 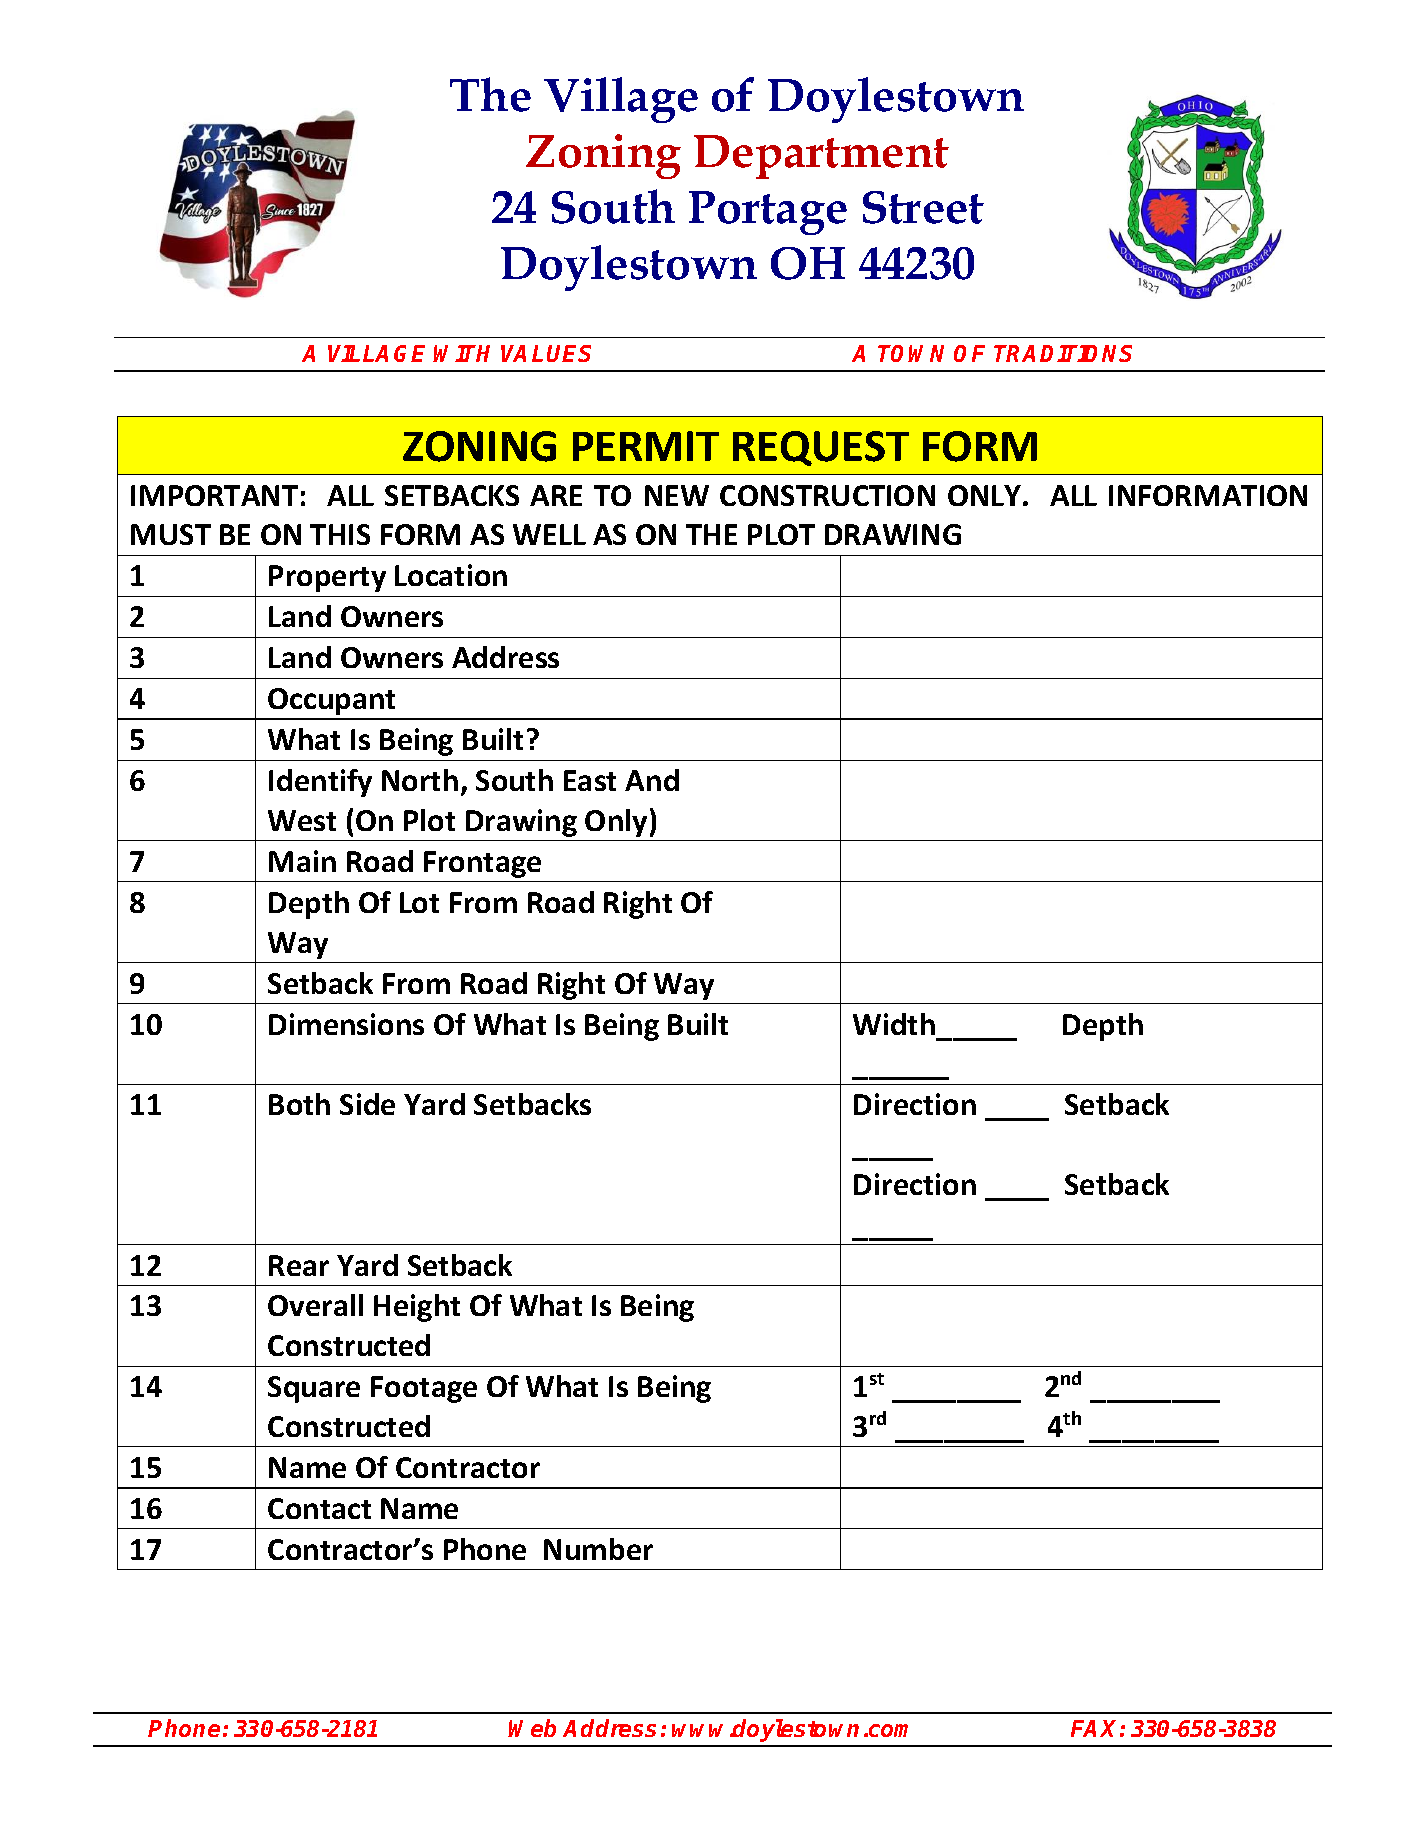 What do you see at coordinates (214, 495) in the screenshot?
I see `IMPORTANT` at bounding box center [214, 495].
